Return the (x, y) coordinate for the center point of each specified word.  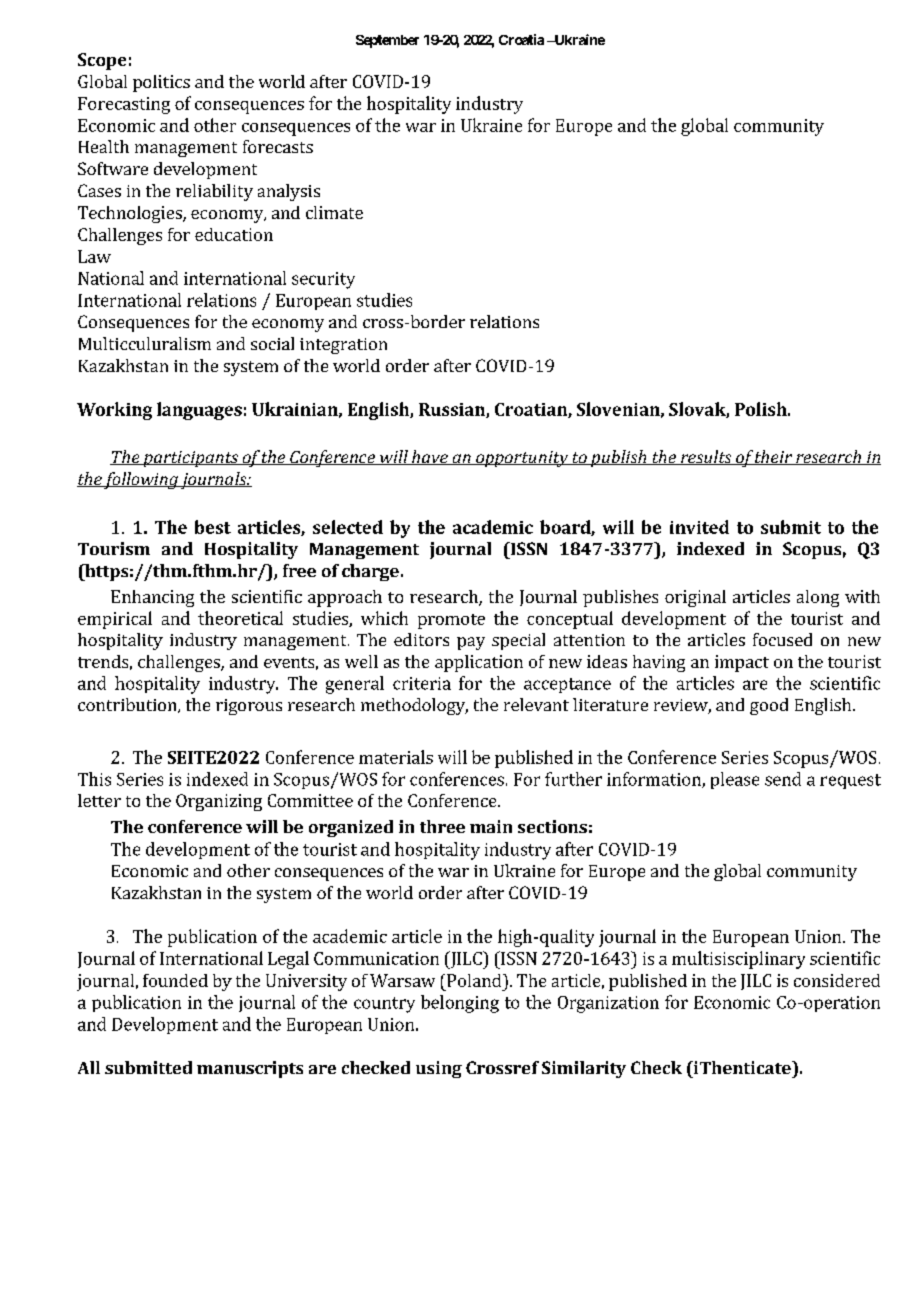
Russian (453, 410)
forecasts (278, 146)
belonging (460, 1004)
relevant (536, 704)
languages (199, 411)
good (769, 706)
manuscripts (250, 1069)
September (387, 41)
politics (161, 83)
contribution (128, 705)
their (774, 457)
